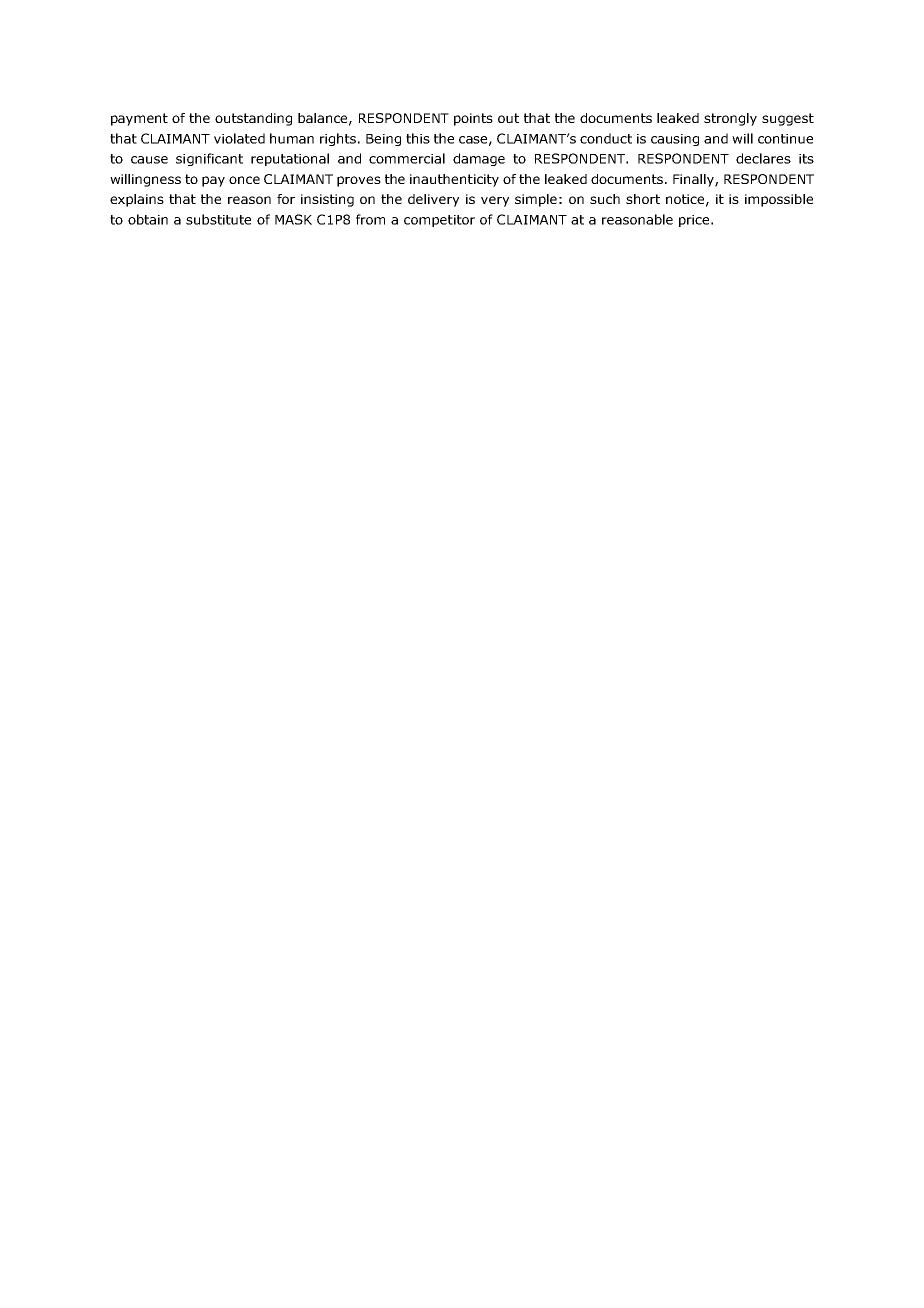  What do you see at coordinates (730, 119) in the screenshot?
I see `strongly` at bounding box center [730, 119].
